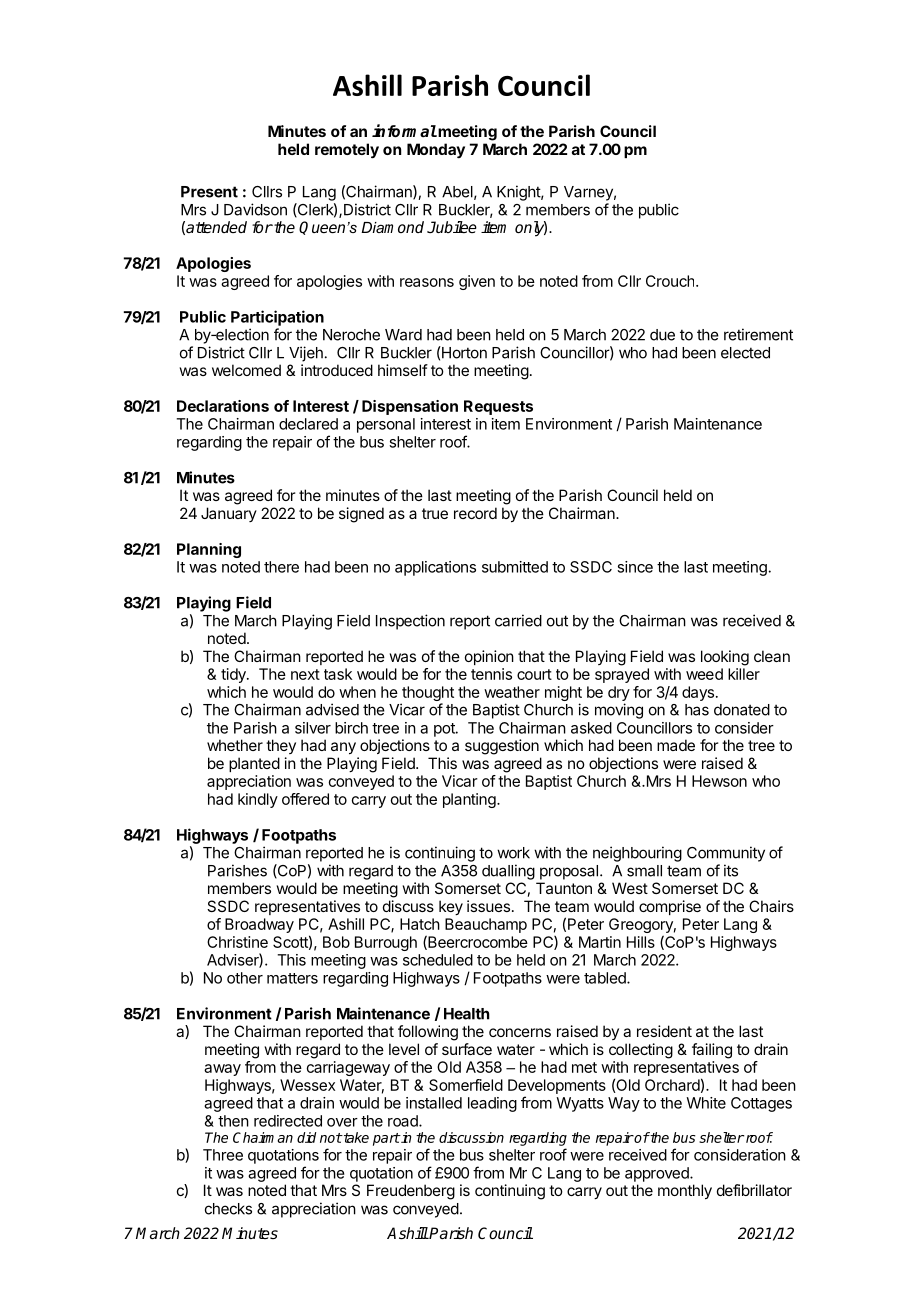 This image has height=1308, width=924. What do you see at coordinates (685, 1192) in the image?
I see `monthly` at bounding box center [685, 1192].
